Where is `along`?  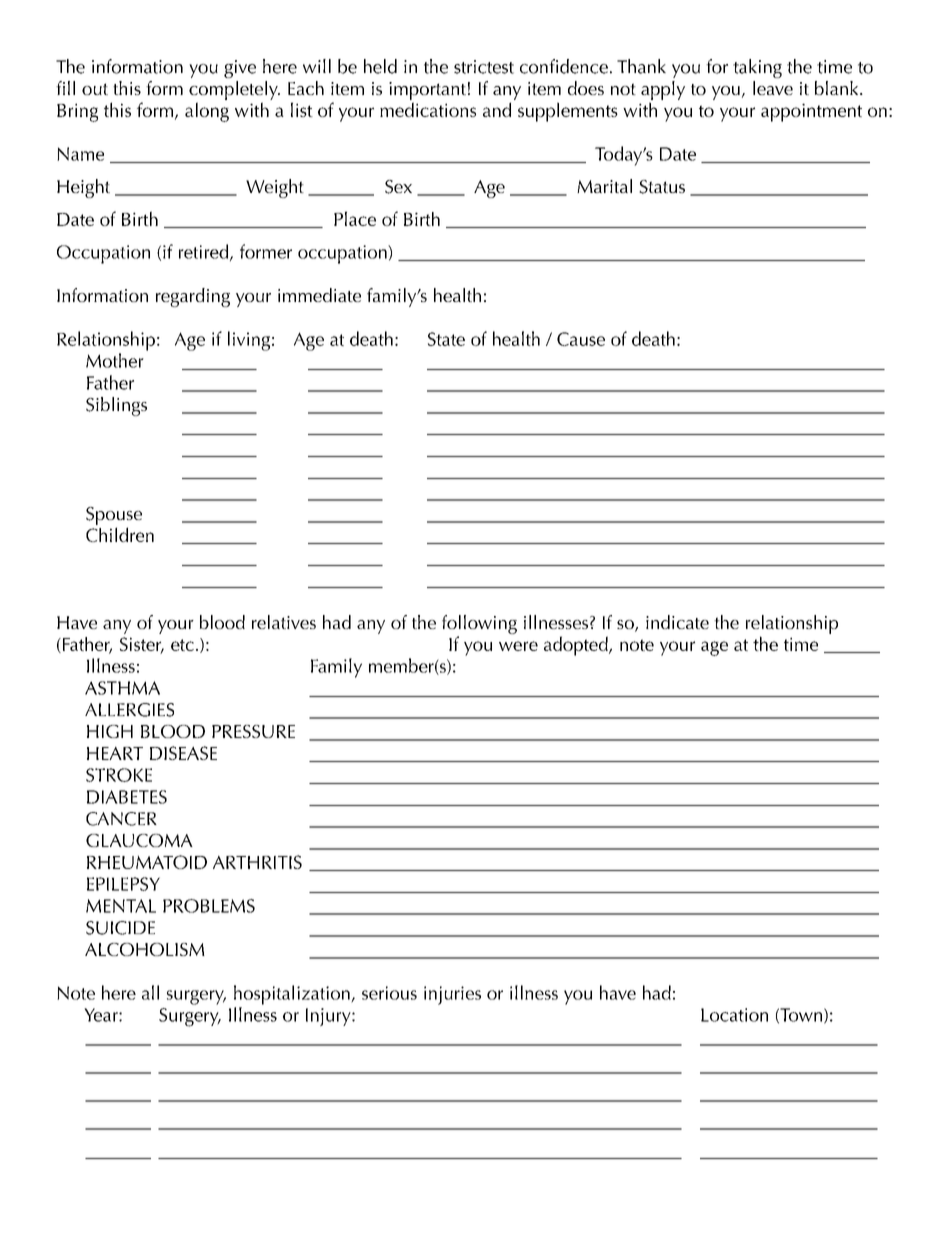 along is located at coordinates (207, 112).
